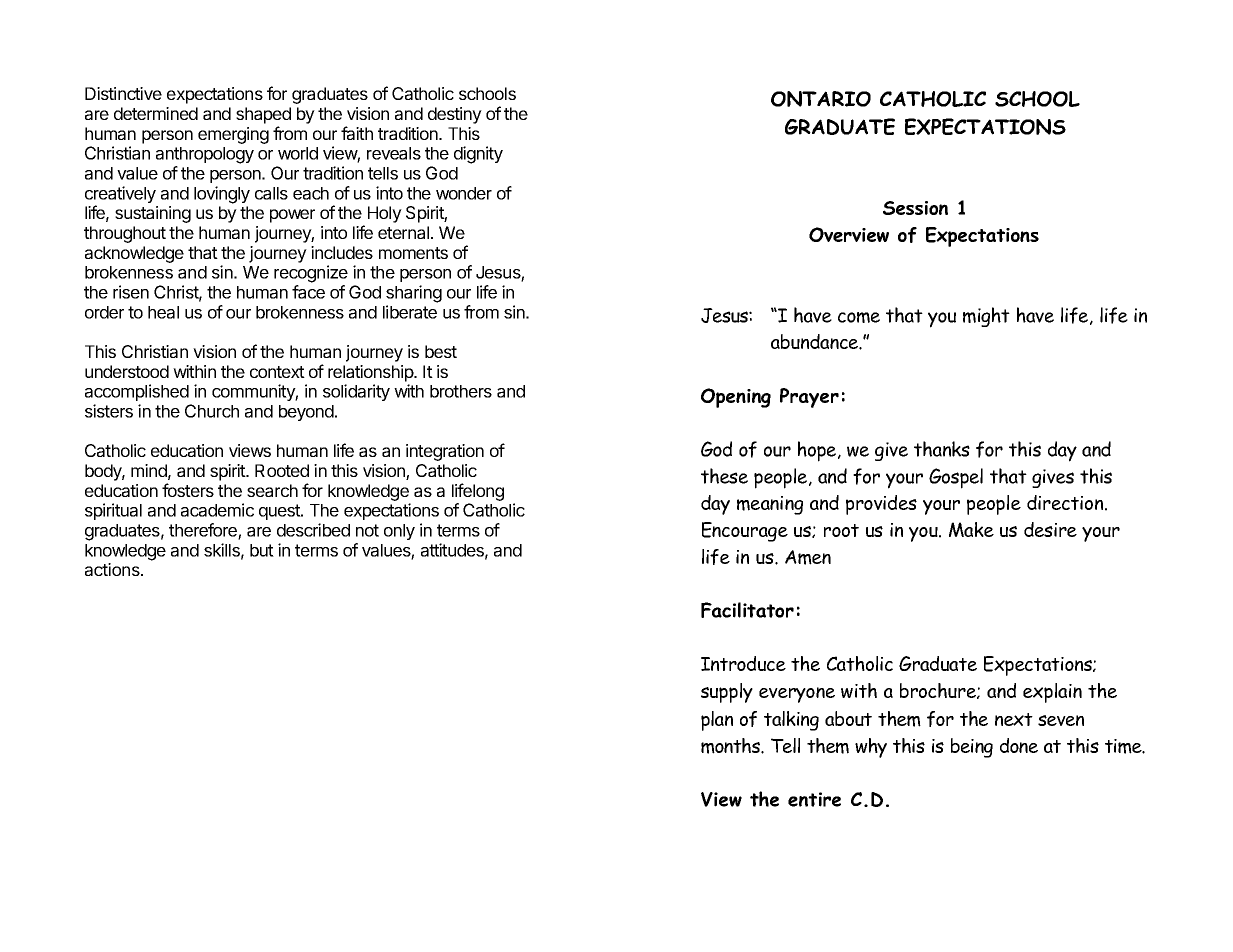 The width and height of the screenshot is (1233, 952). What do you see at coordinates (717, 721) in the screenshot?
I see `plan` at bounding box center [717, 721].
